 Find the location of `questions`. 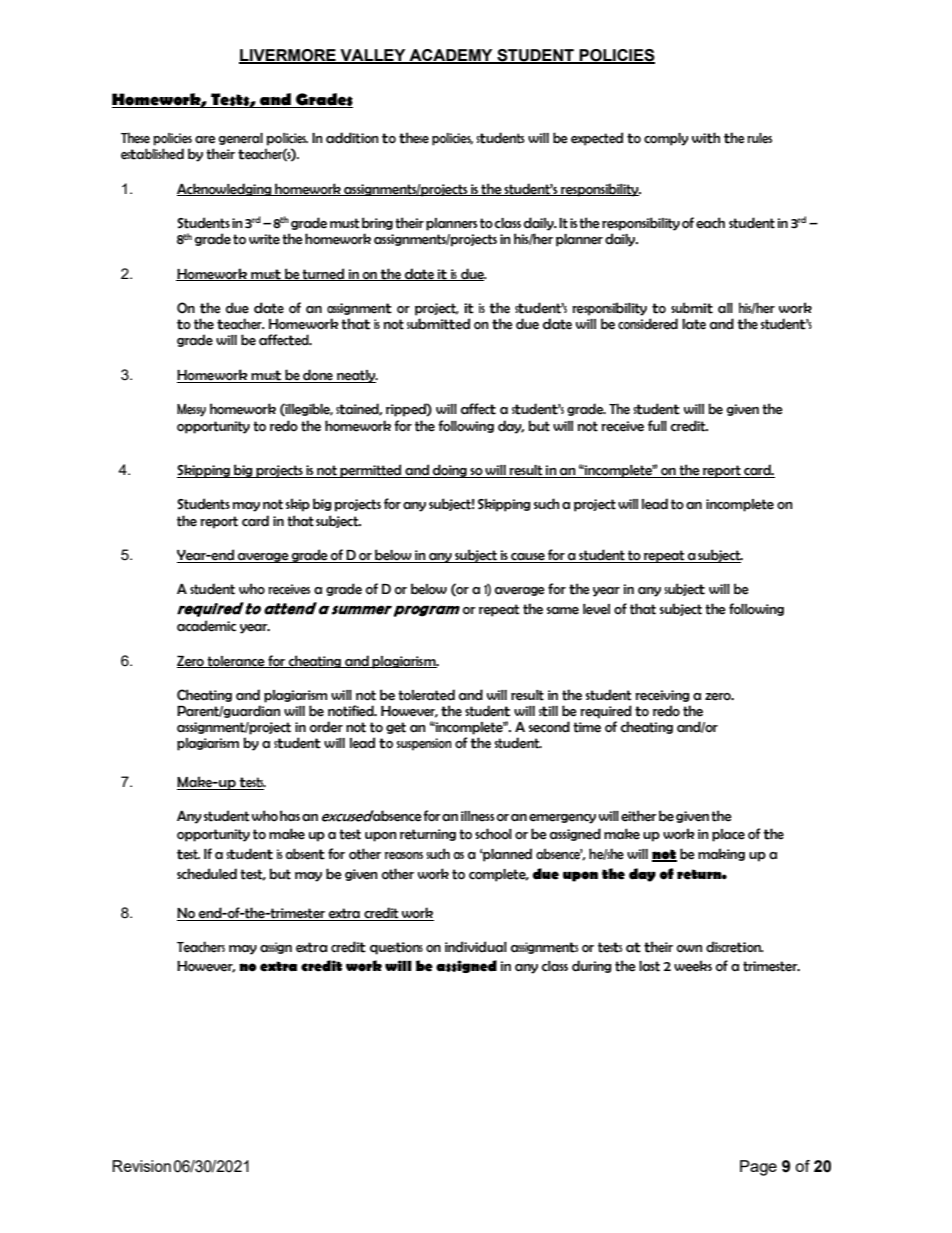

questions is located at coordinates (396, 948).
